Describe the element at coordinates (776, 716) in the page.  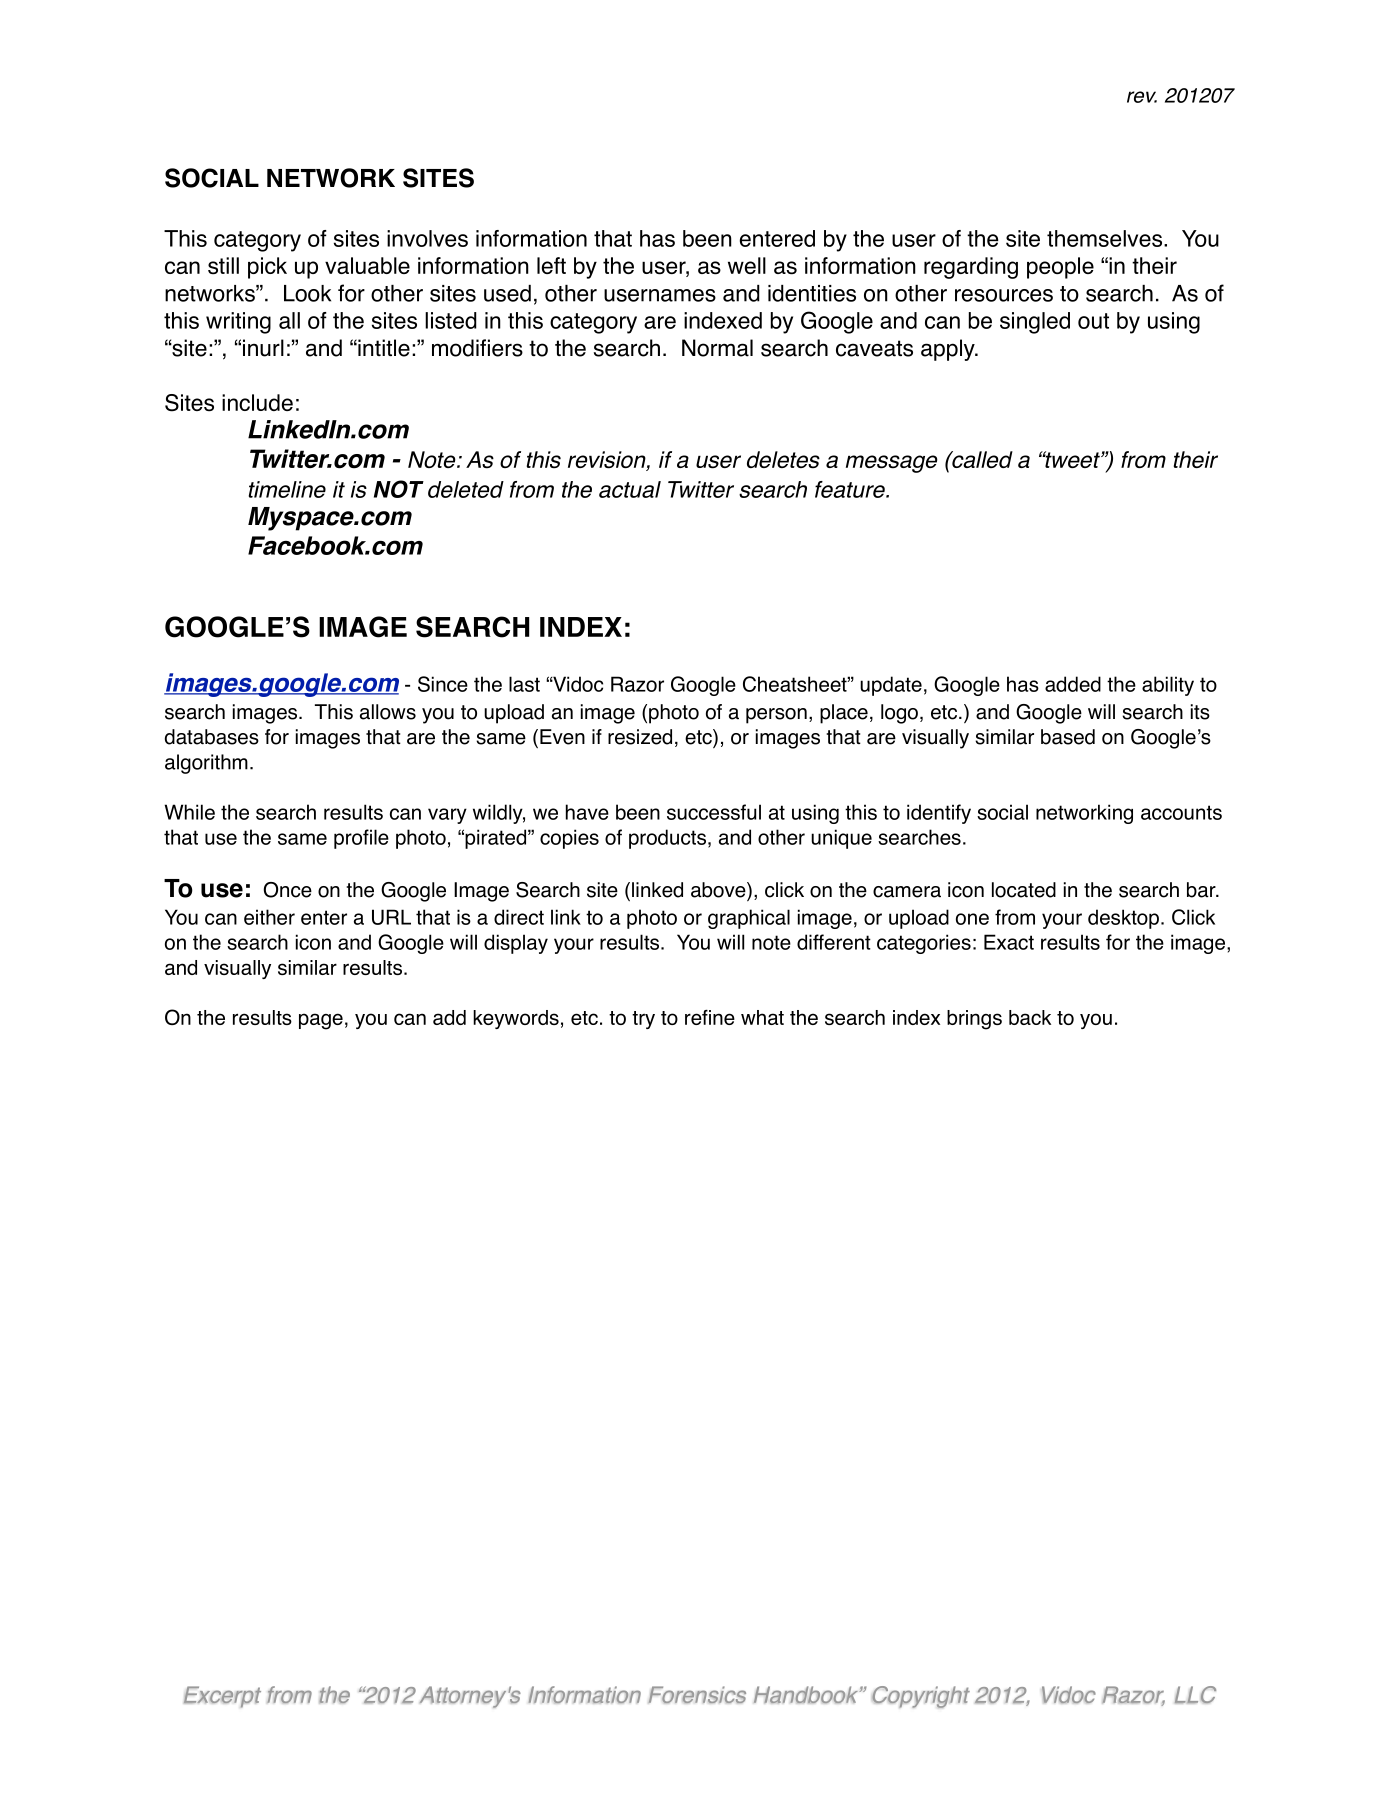
I see `person` at that location.
